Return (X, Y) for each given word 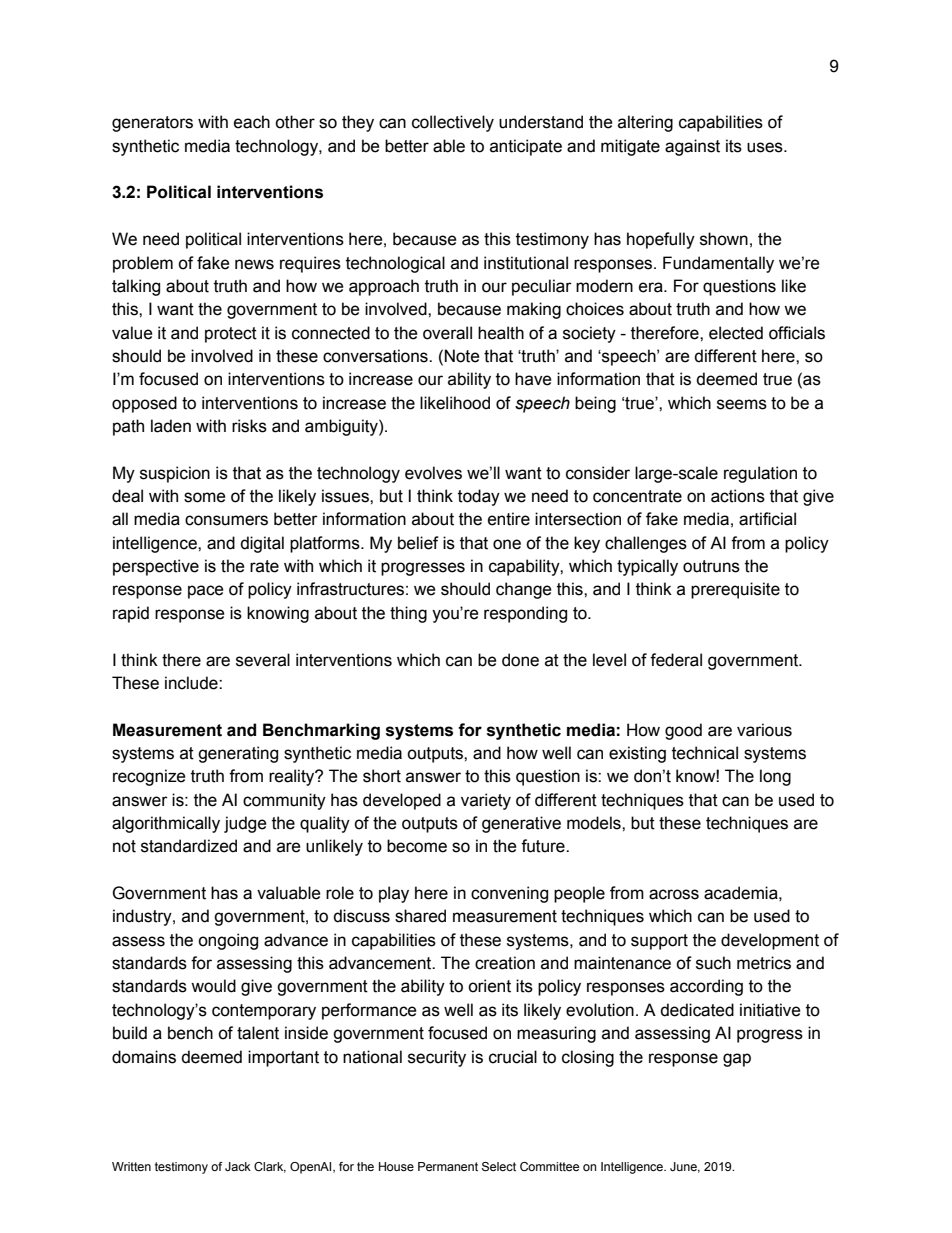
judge (245, 824)
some (205, 497)
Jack (238, 1166)
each (252, 122)
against (692, 147)
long (775, 777)
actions (738, 496)
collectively (453, 123)
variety (486, 801)
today (479, 497)
